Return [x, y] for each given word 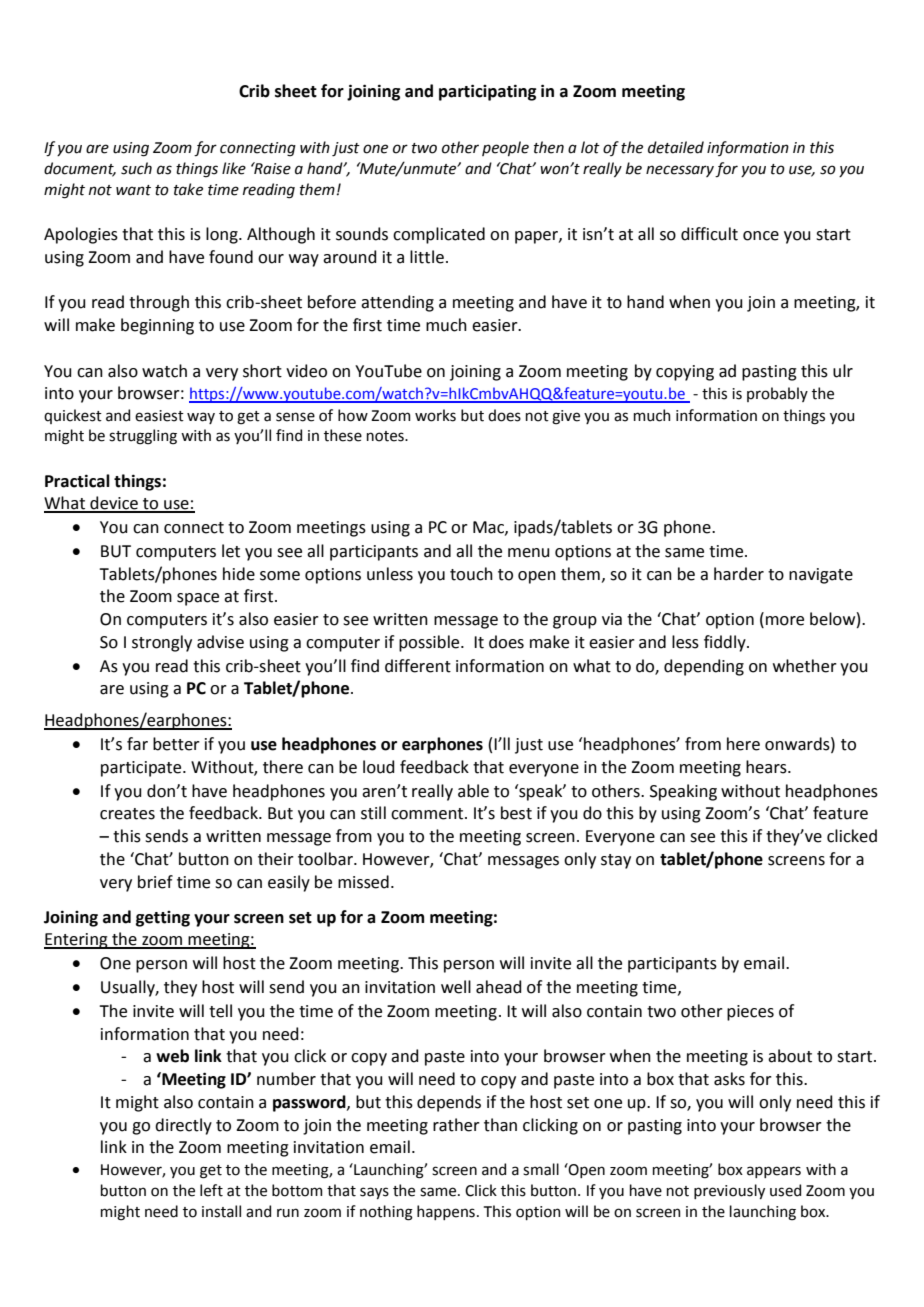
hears [767, 767]
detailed [676, 147]
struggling [143, 437]
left [211, 1190]
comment [428, 814]
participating [487, 92]
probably [777, 394]
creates [127, 814]
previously [729, 1191]
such [136, 168]
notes [386, 436]
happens [446, 1212]
